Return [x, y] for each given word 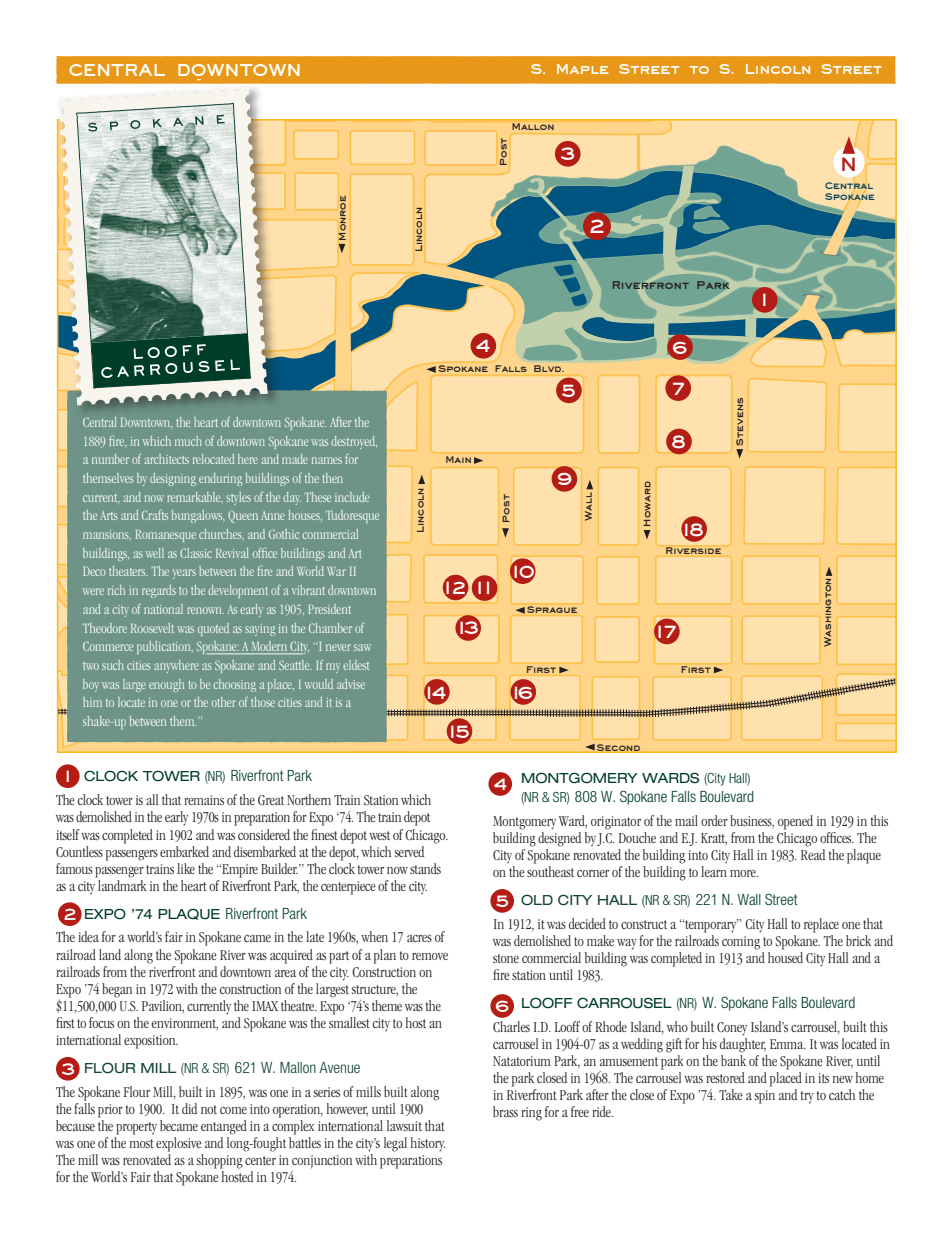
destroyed [354, 442]
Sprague [552, 609]
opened [795, 822]
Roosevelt [152, 628]
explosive [179, 1144]
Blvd [549, 368]
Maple [582, 69]
